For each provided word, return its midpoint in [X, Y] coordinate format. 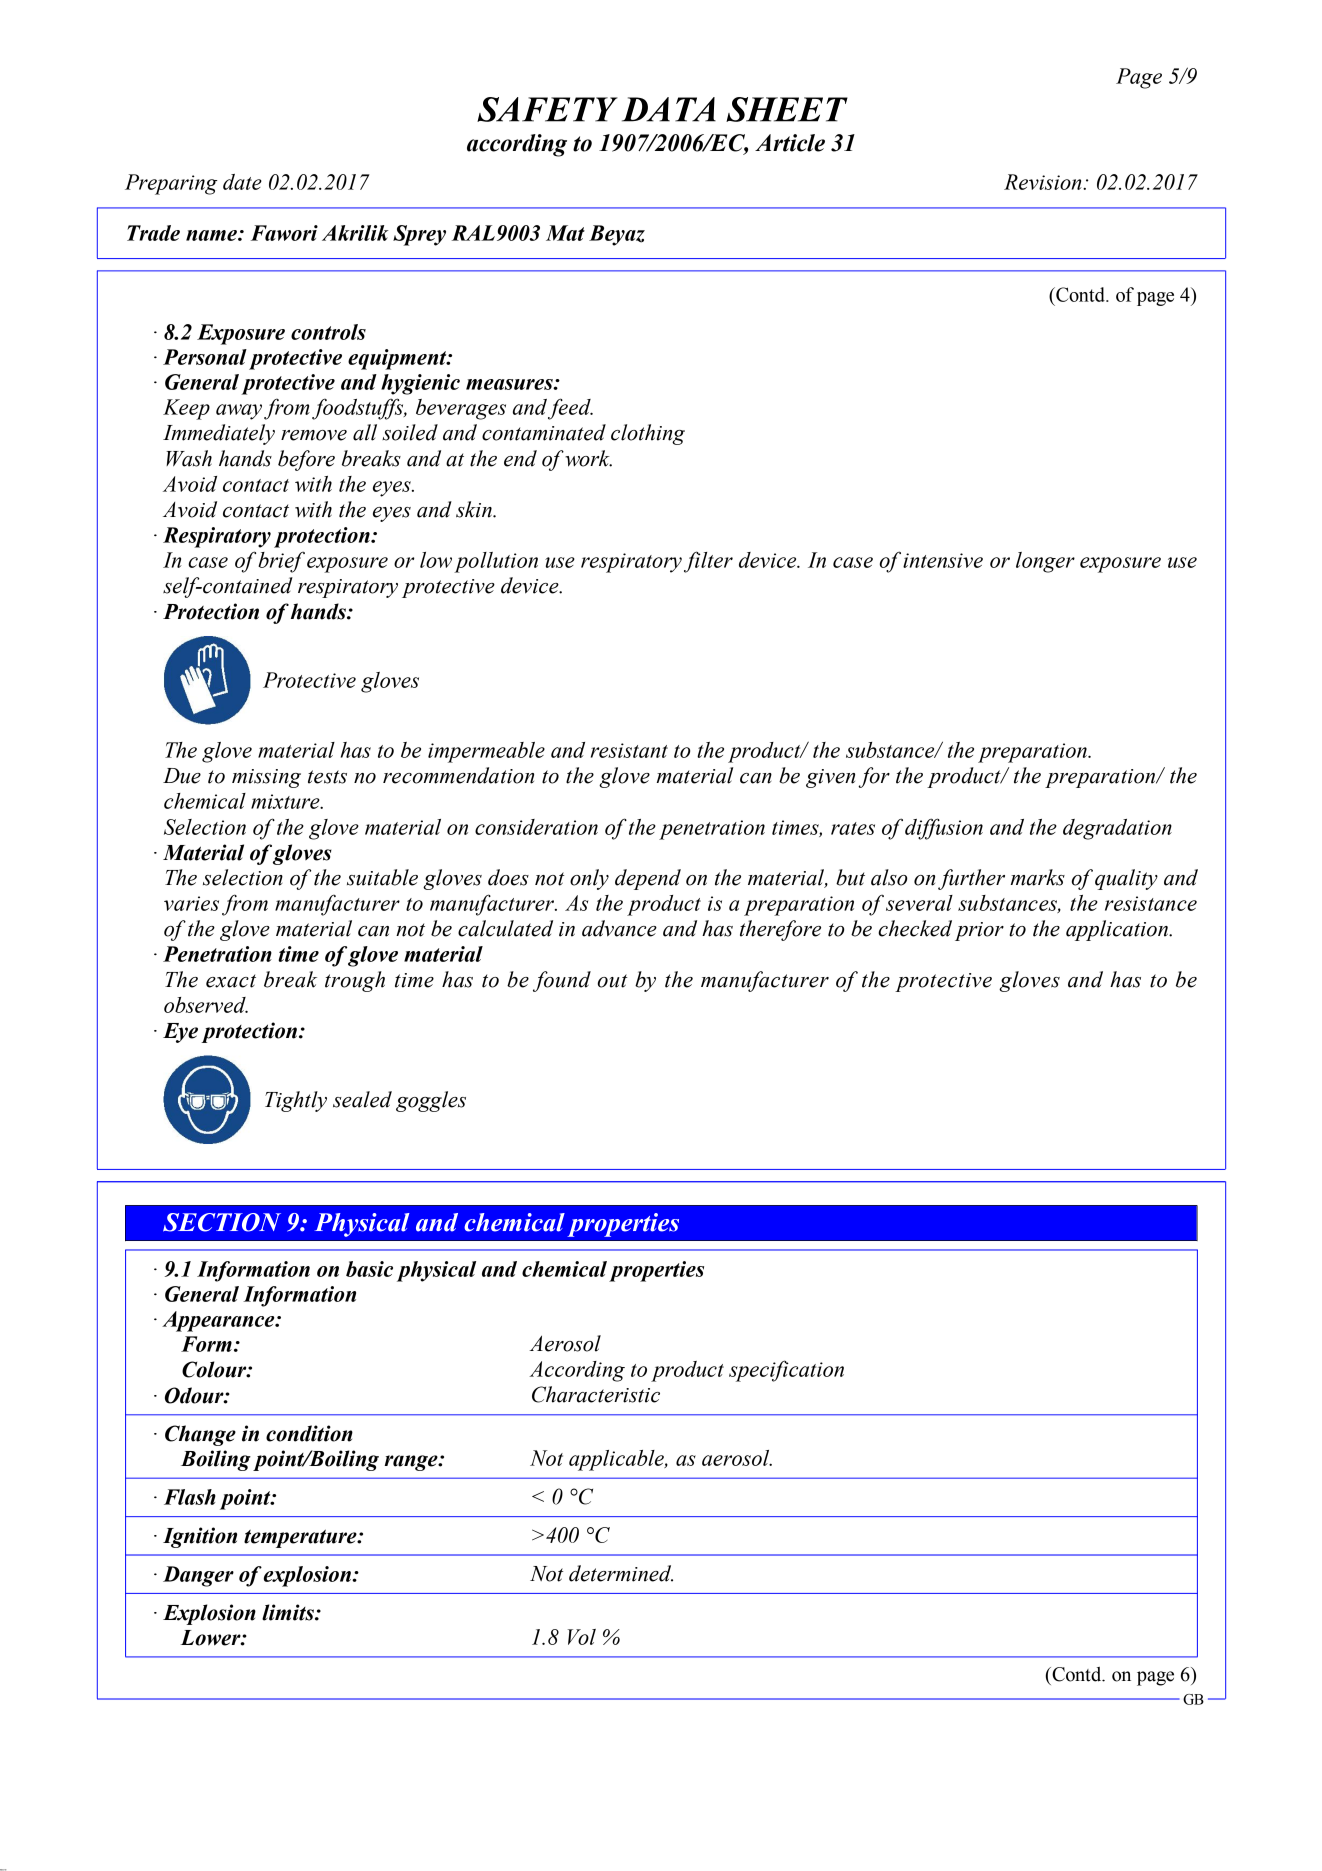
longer [1045, 562]
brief [281, 562]
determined [621, 1573]
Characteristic [596, 1394]
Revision [1044, 182]
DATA [669, 109]
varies [191, 903]
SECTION [222, 1222]
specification [786, 1371]
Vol [582, 1637]
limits [289, 1612]
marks [1038, 877]
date [242, 182]
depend [648, 879]
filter [708, 562]
